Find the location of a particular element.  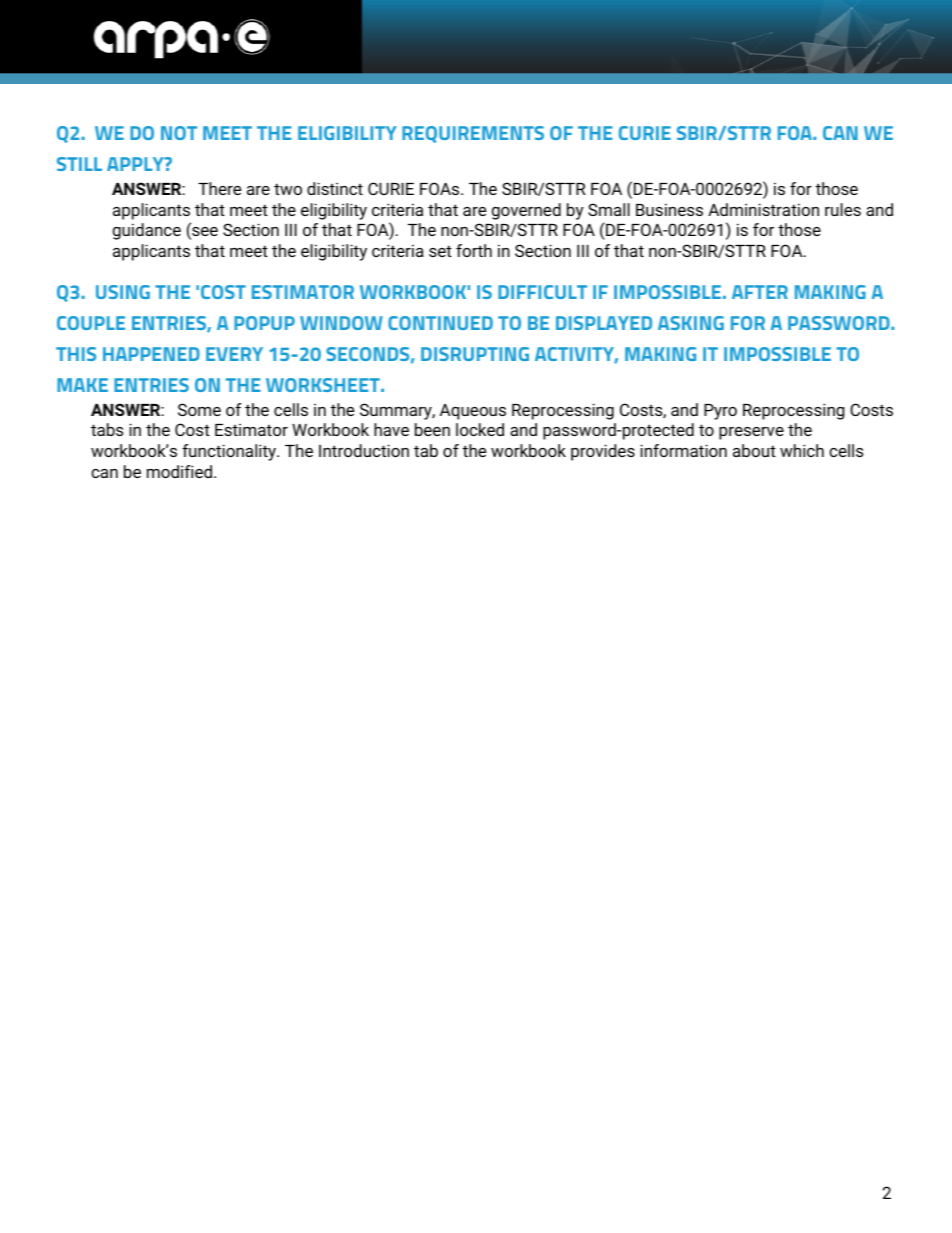

DIFFICULT is located at coordinates (542, 292).
